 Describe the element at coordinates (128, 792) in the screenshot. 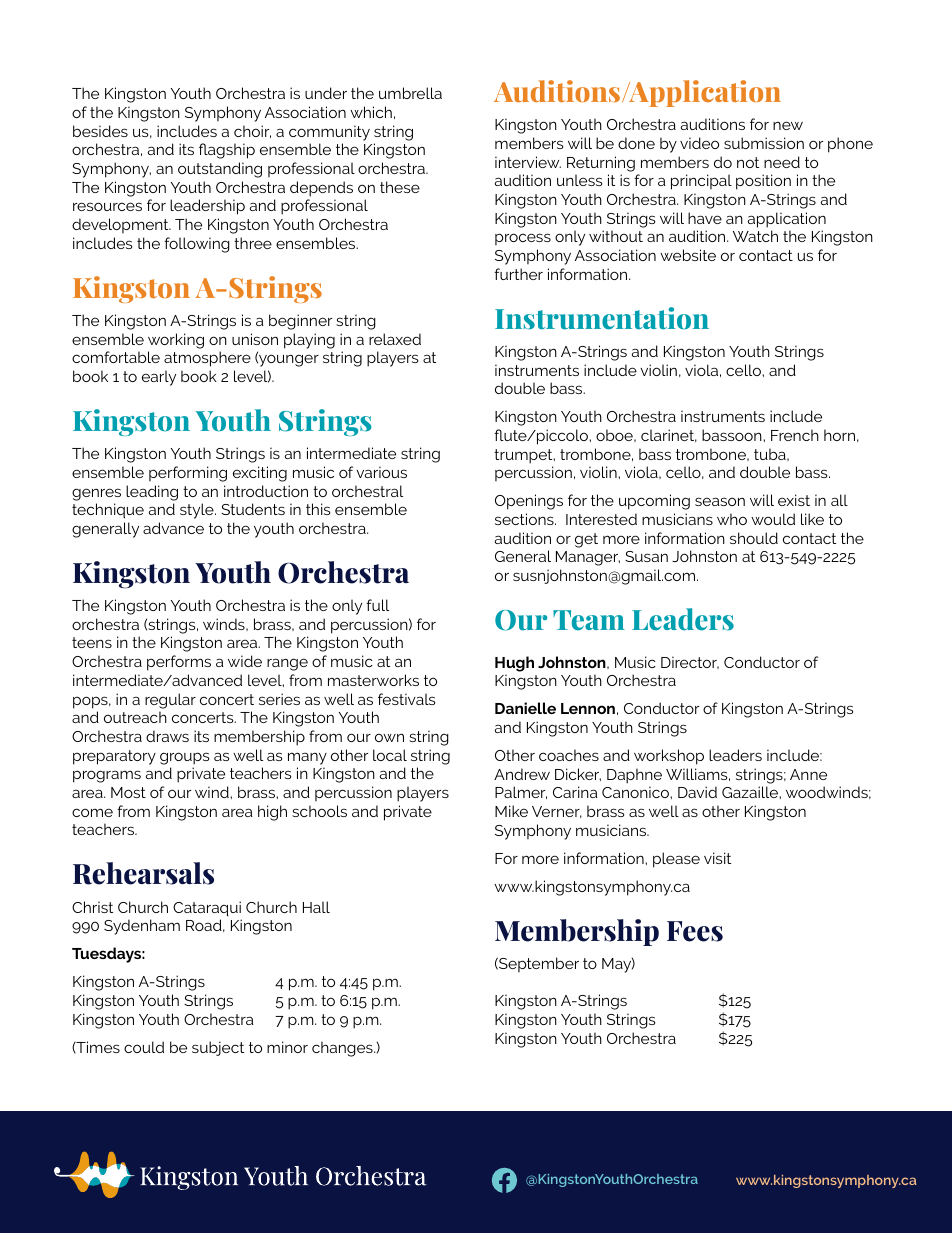

I see `Most` at that location.
